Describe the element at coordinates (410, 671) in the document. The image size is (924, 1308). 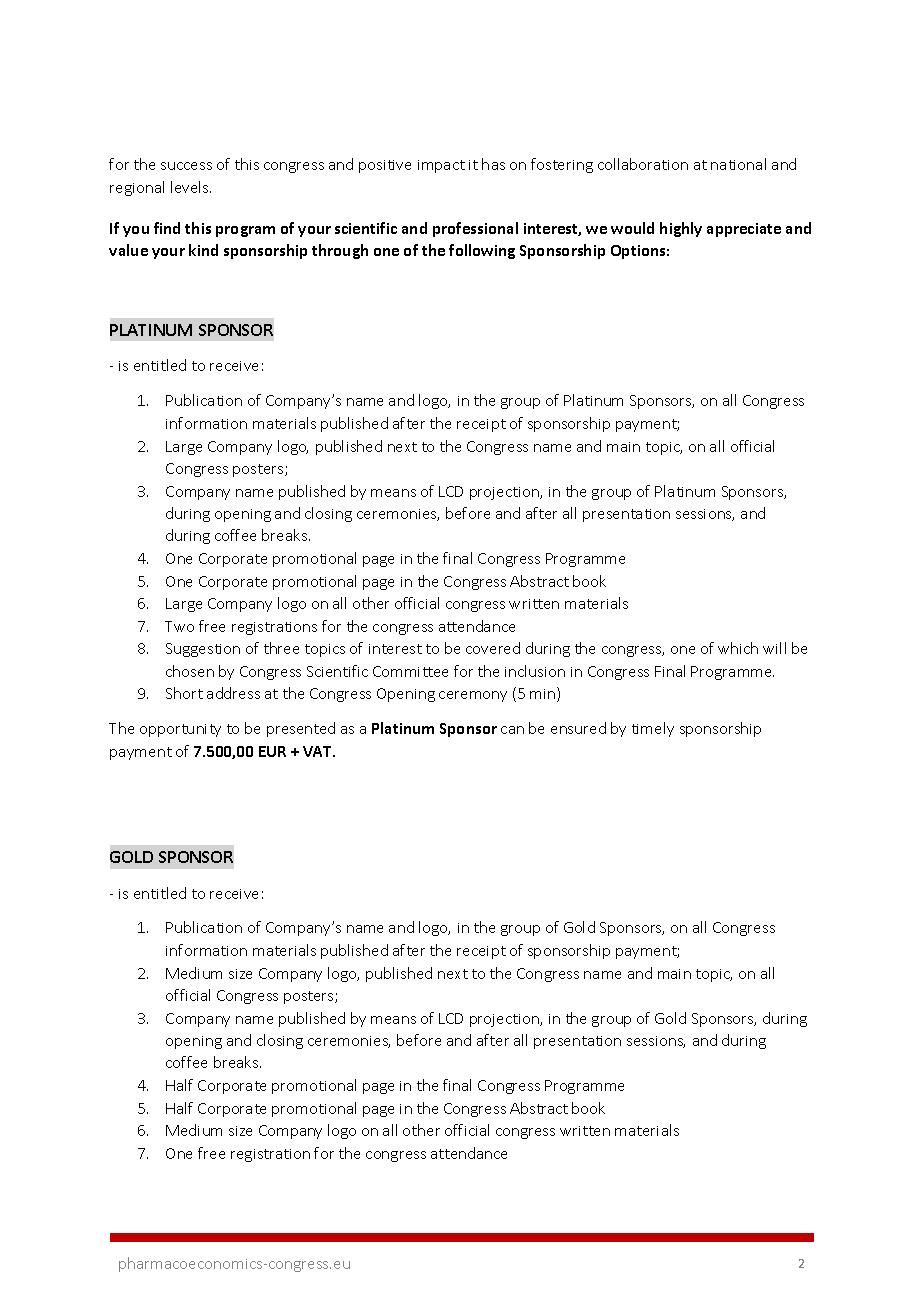
I see `Committee` at that location.
